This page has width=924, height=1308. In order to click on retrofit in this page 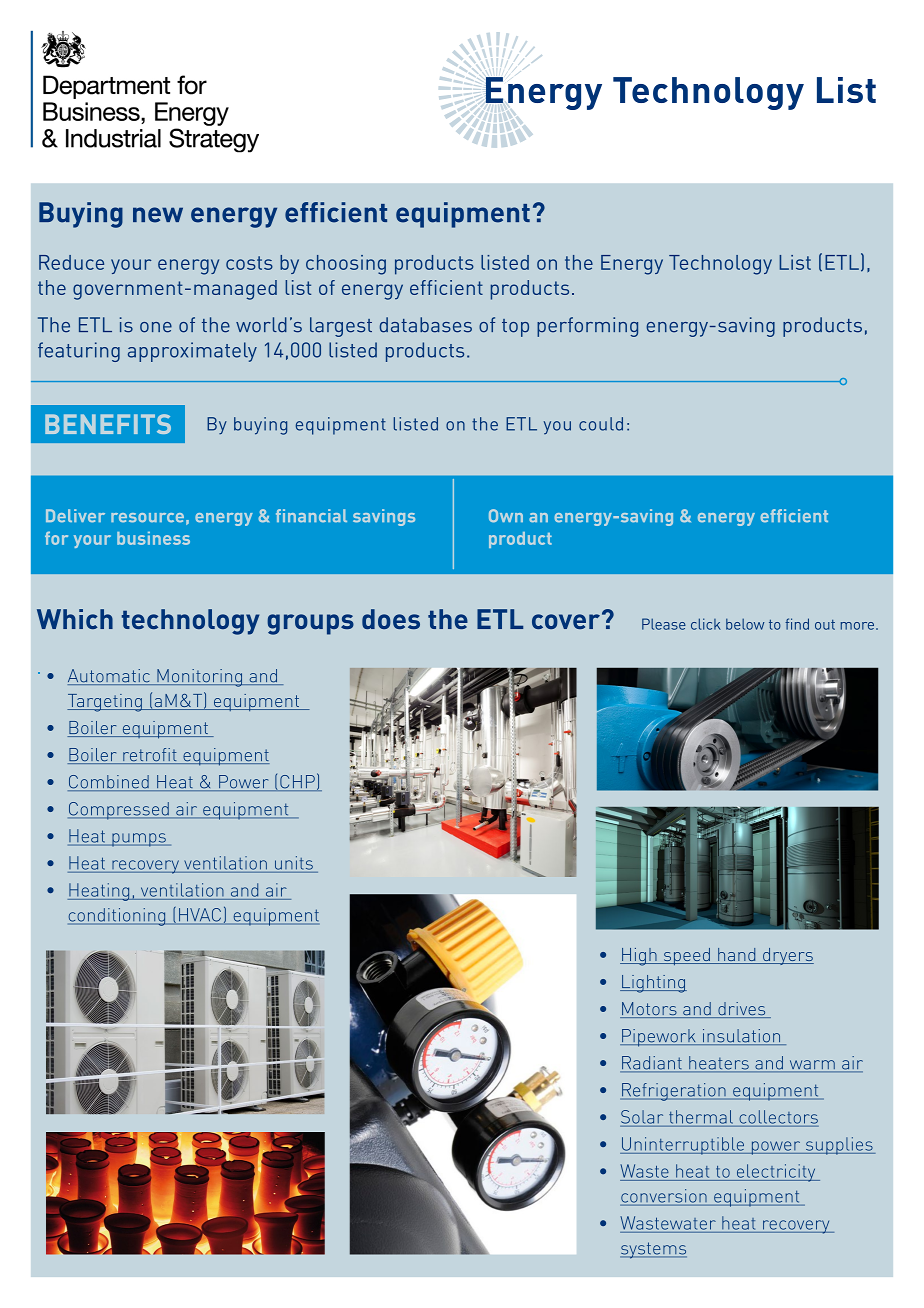, I will do `click(150, 756)`.
